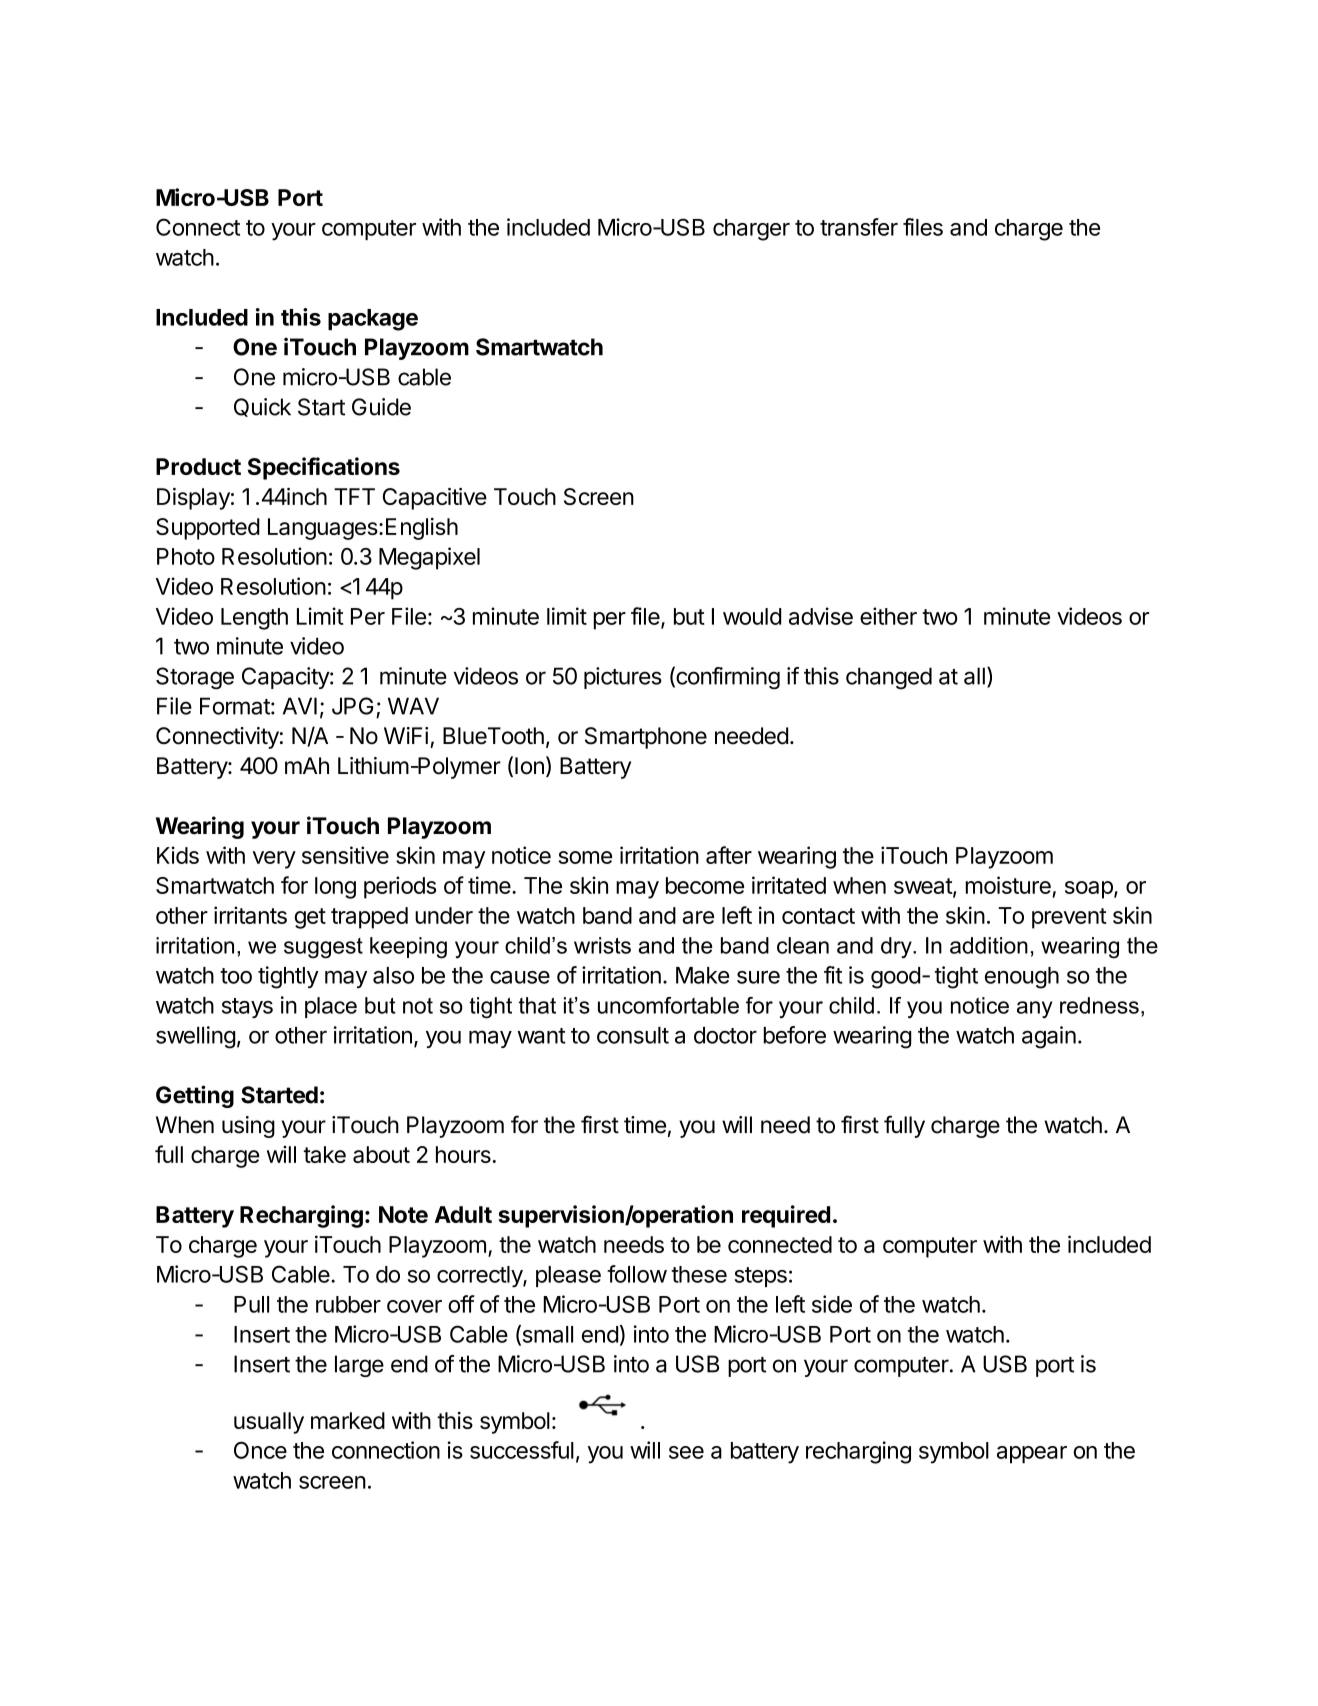 The height and width of the screenshot is (1706, 1318). Describe the element at coordinates (889, 678) in the screenshot. I see `changed` at that location.
